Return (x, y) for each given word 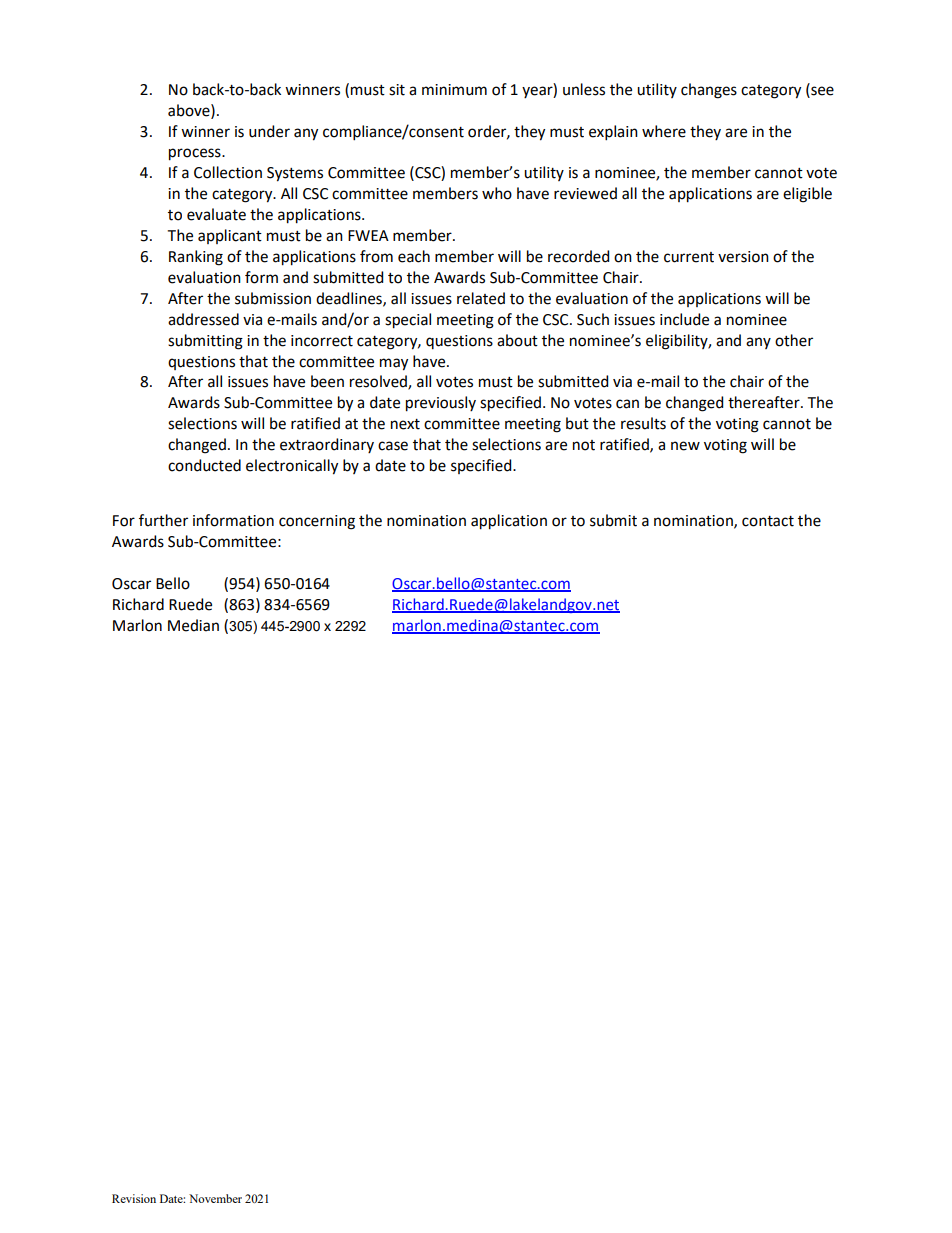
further (163, 520)
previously (441, 404)
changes (709, 91)
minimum (454, 90)
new (685, 446)
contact (768, 521)
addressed (203, 319)
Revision (134, 1198)
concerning (317, 522)
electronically (292, 467)
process (196, 154)
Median (193, 625)
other (794, 340)
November (215, 1198)
